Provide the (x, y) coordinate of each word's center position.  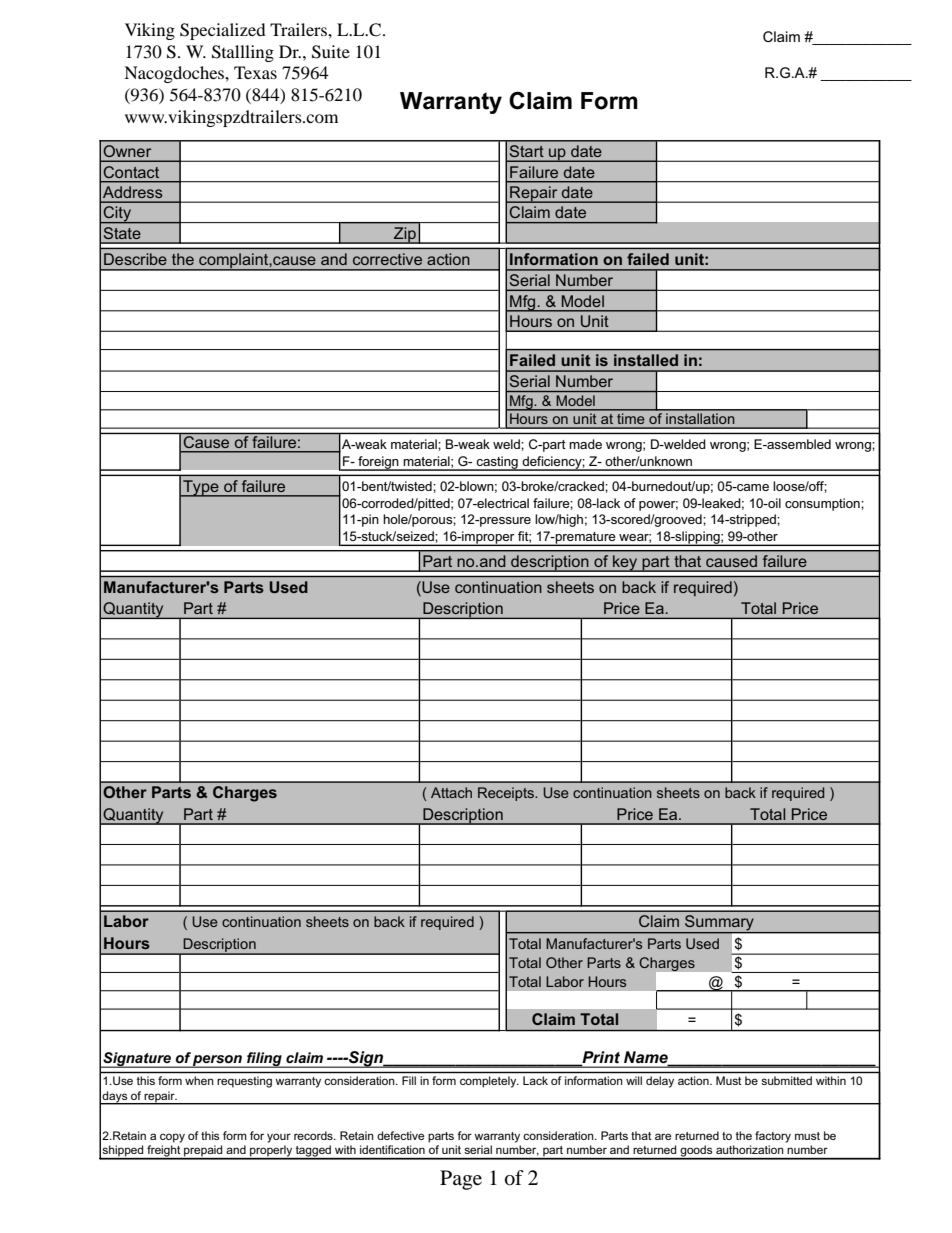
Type (201, 488)
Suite (331, 52)
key (625, 563)
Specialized (223, 31)
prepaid (203, 1152)
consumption (823, 504)
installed (646, 360)
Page (461, 1180)
